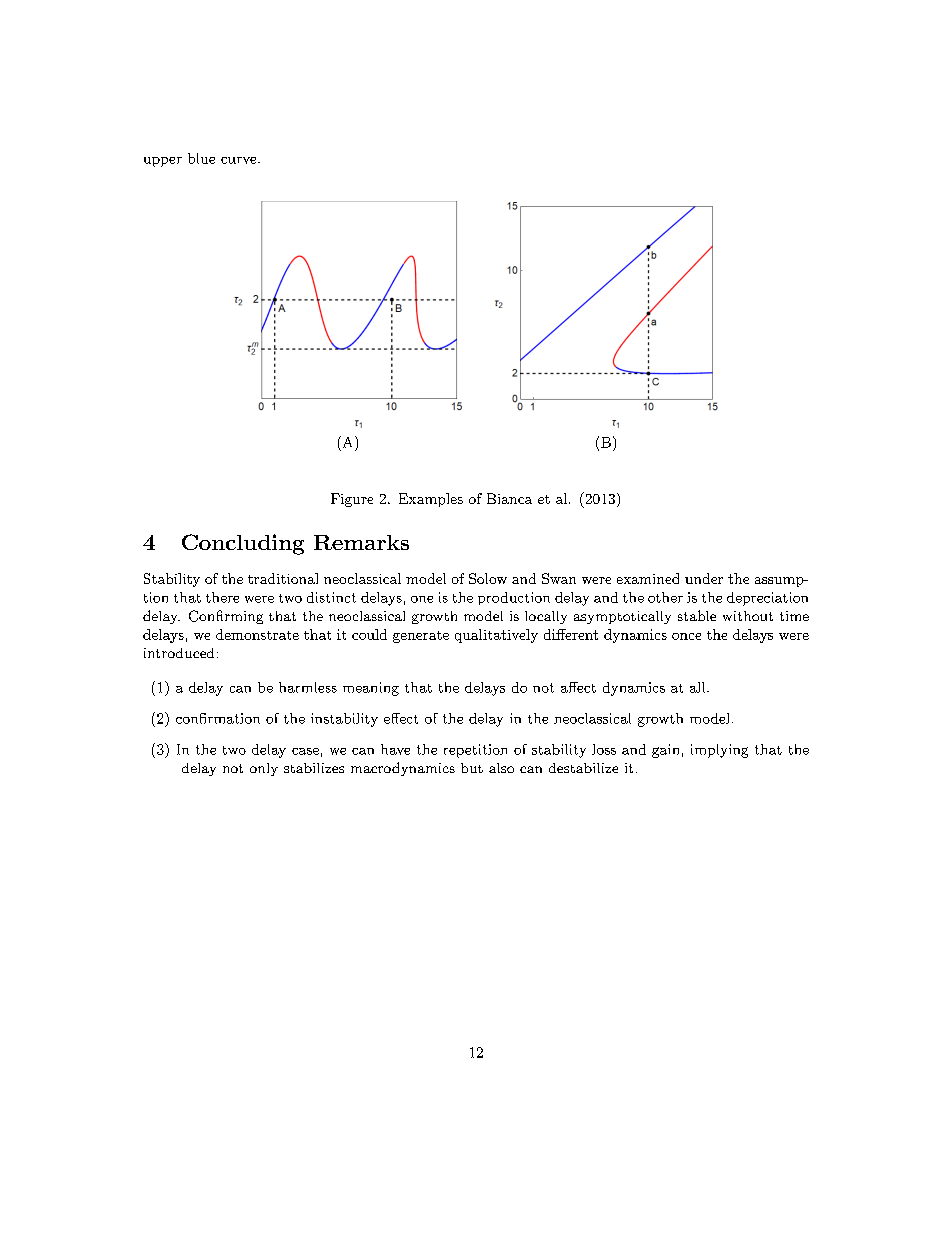 The image size is (952, 1233). I want to click on upper, so click(163, 162).
